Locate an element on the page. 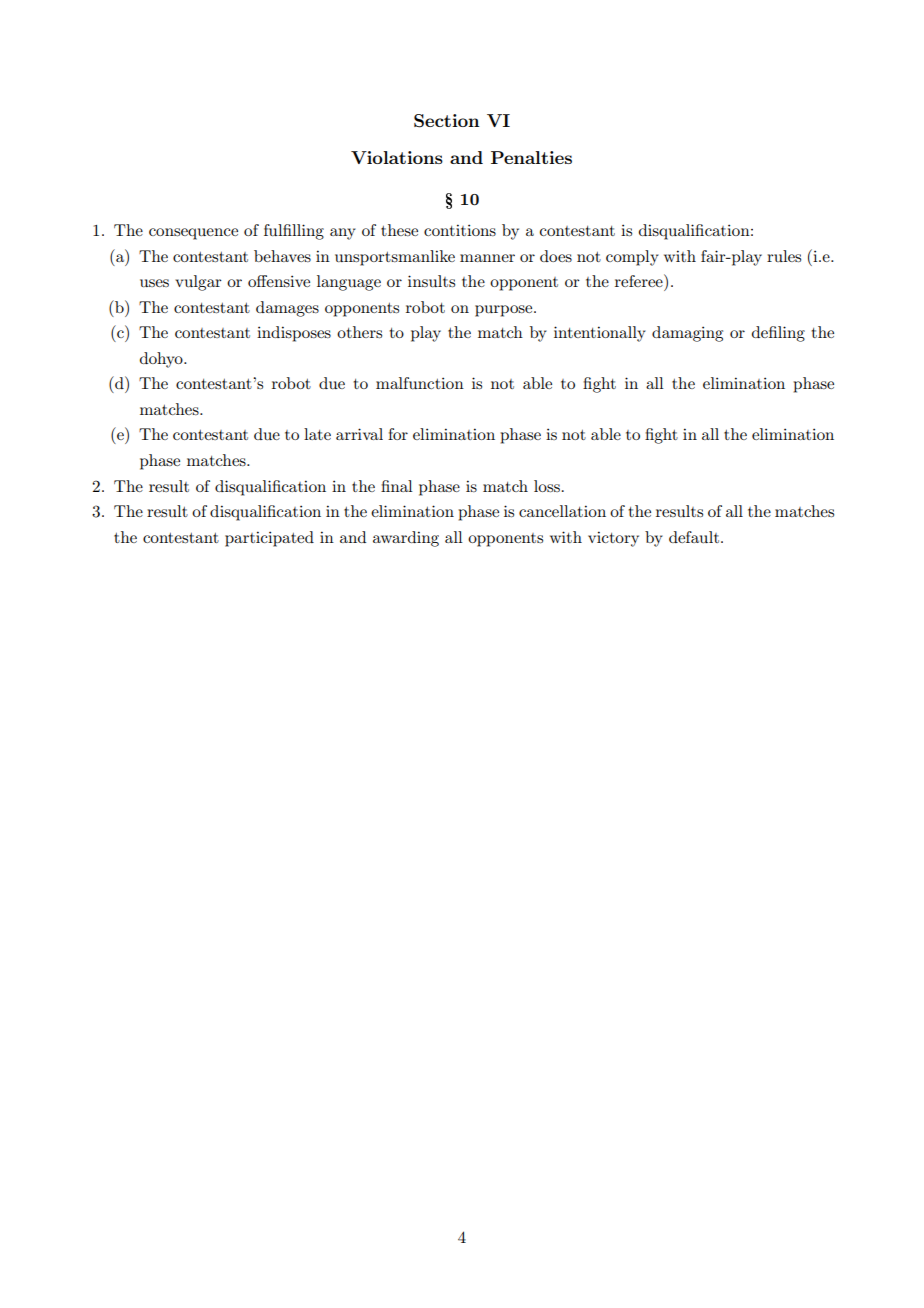  Section is located at coordinates (447, 121).
